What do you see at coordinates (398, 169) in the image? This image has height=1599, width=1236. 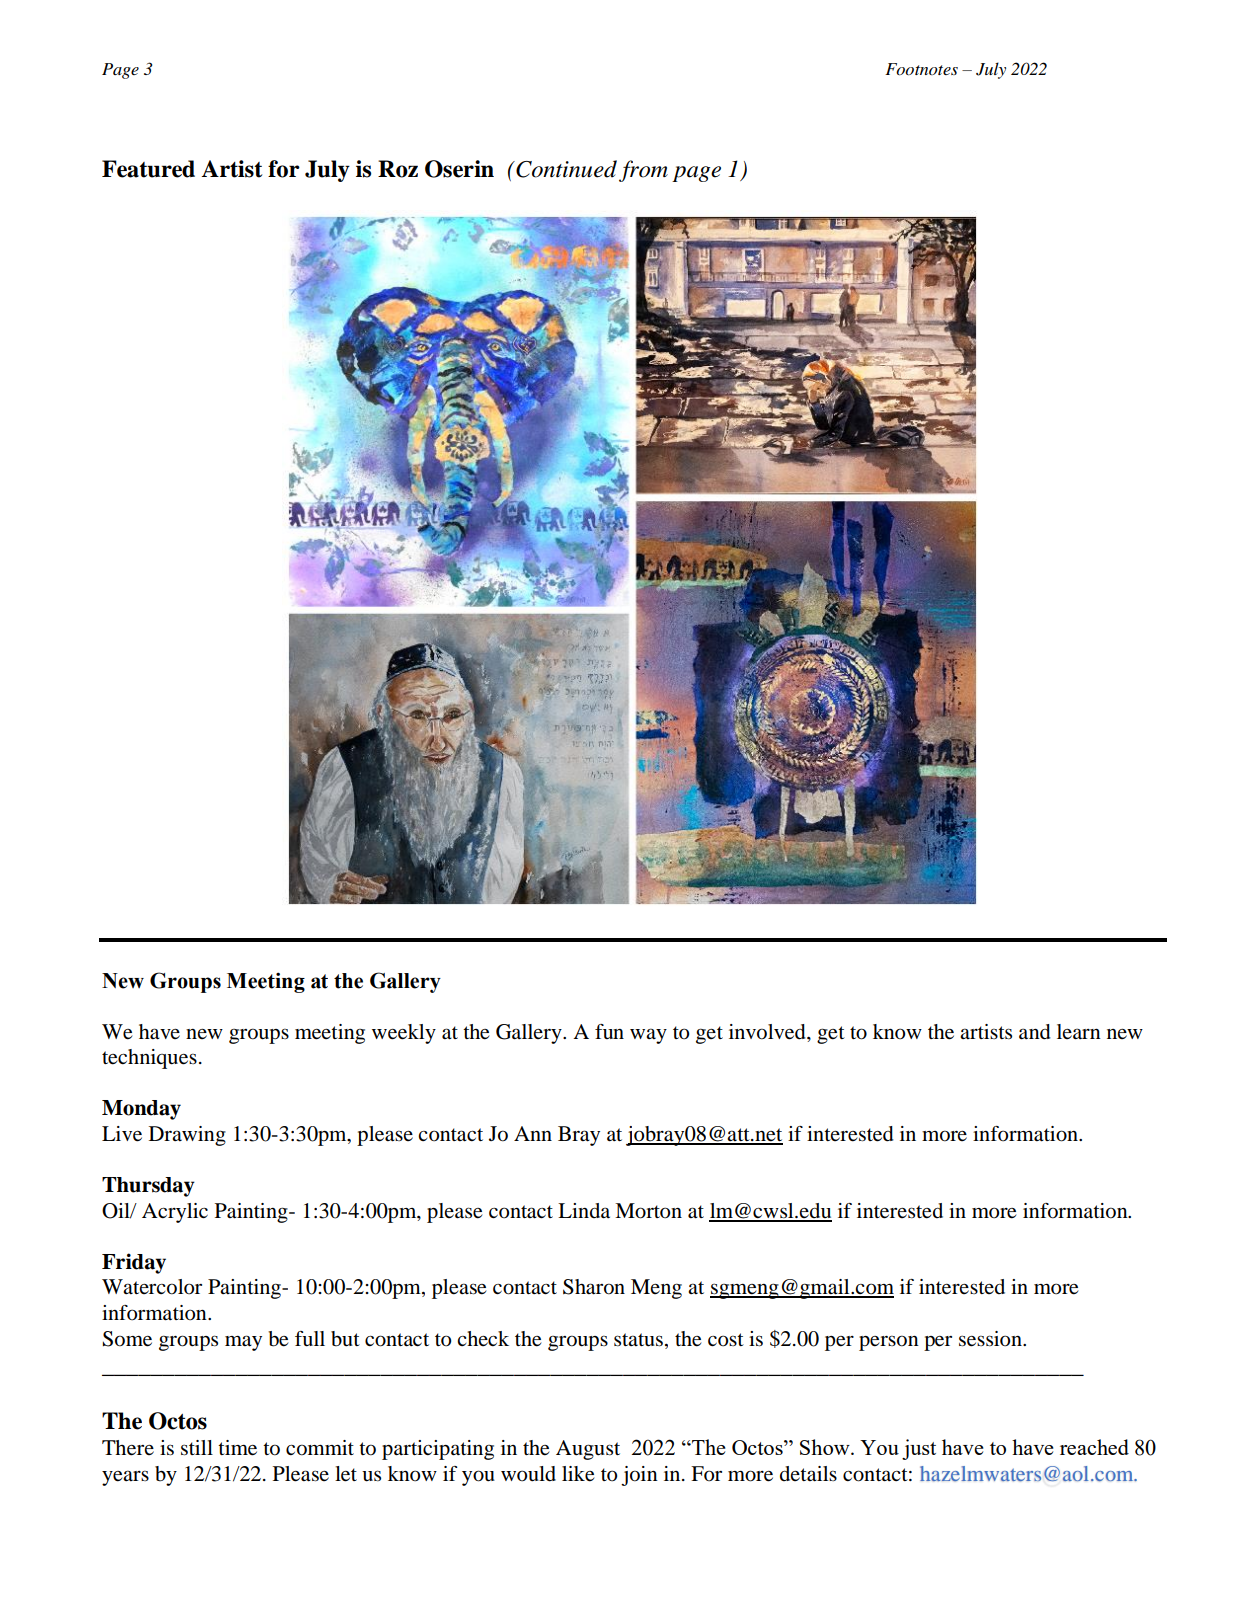 I see `Roz` at bounding box center [398, 169].
